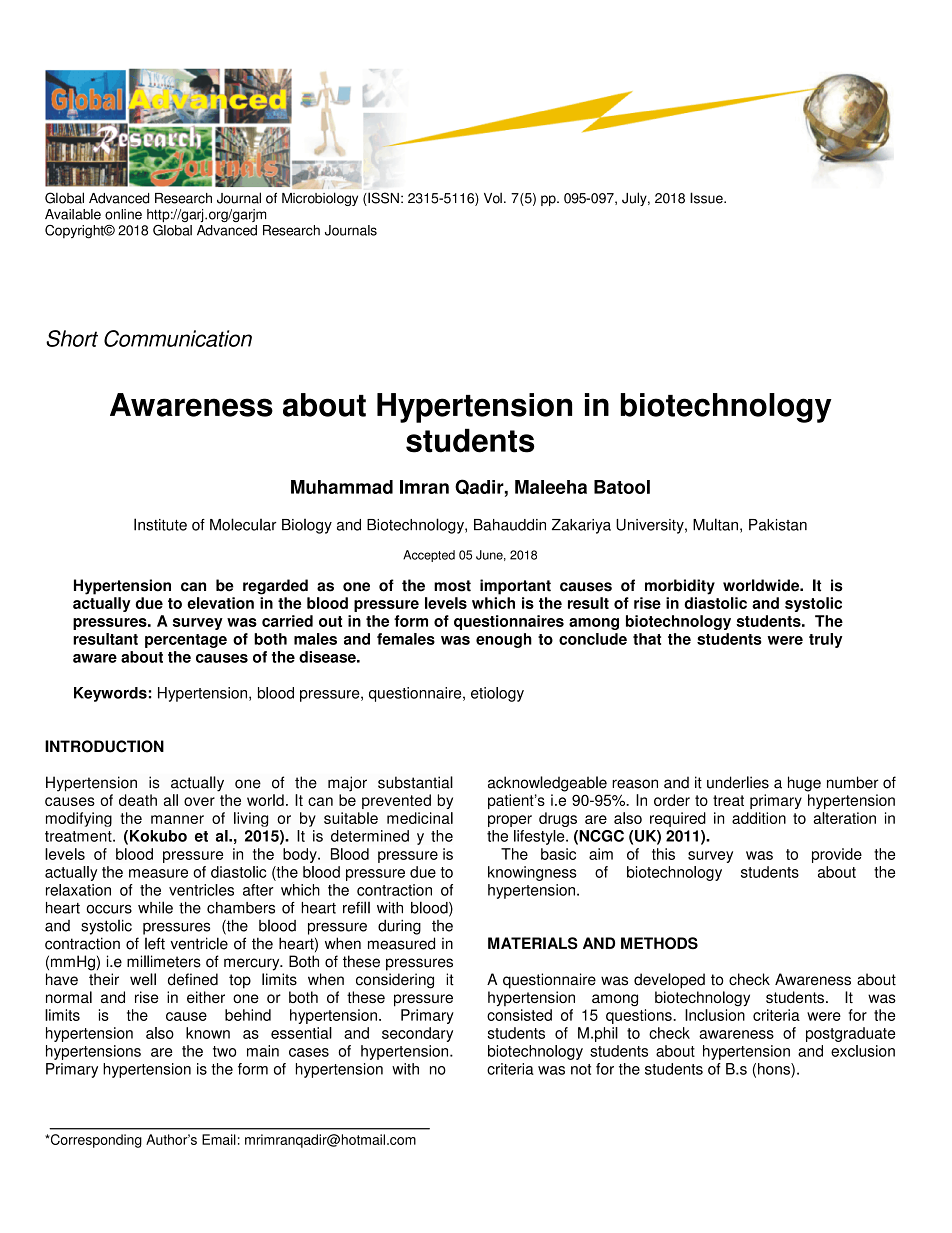  What do you see at coordinates (707, 198) in the screenshot?
I see `Issue` at bounding box center [707, 198].
